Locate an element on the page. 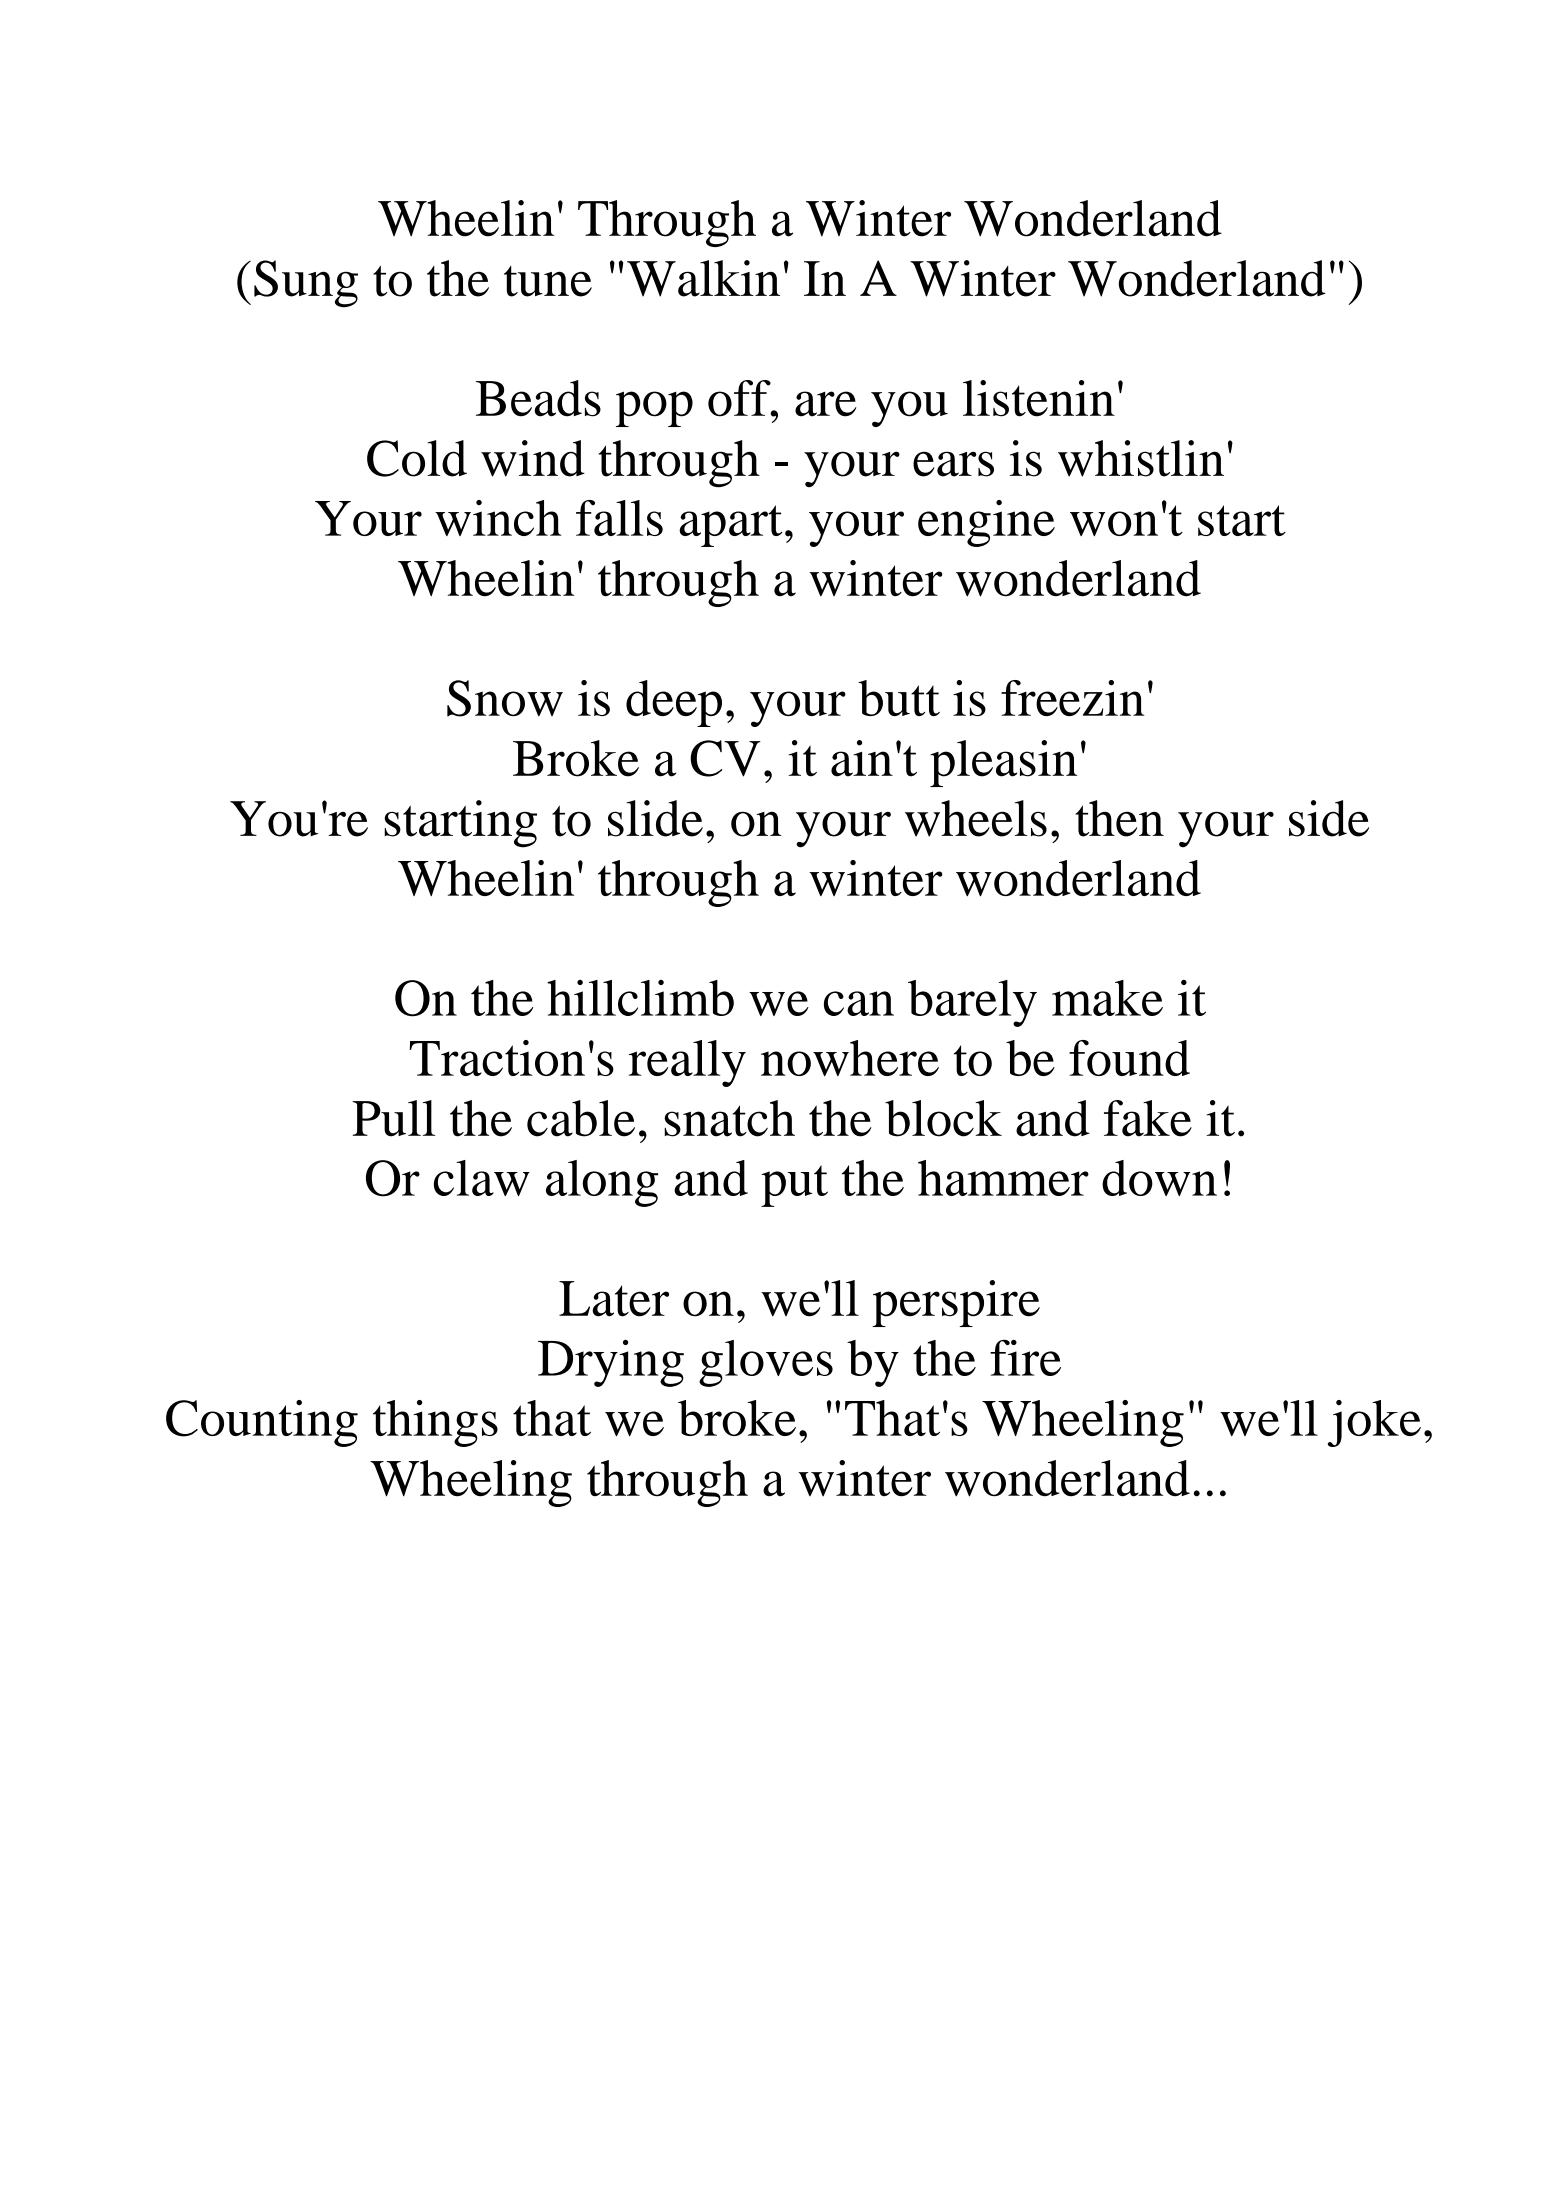 The height and width of the image is (2196, 1553). Pull is located at coordinates (393, 1118).
